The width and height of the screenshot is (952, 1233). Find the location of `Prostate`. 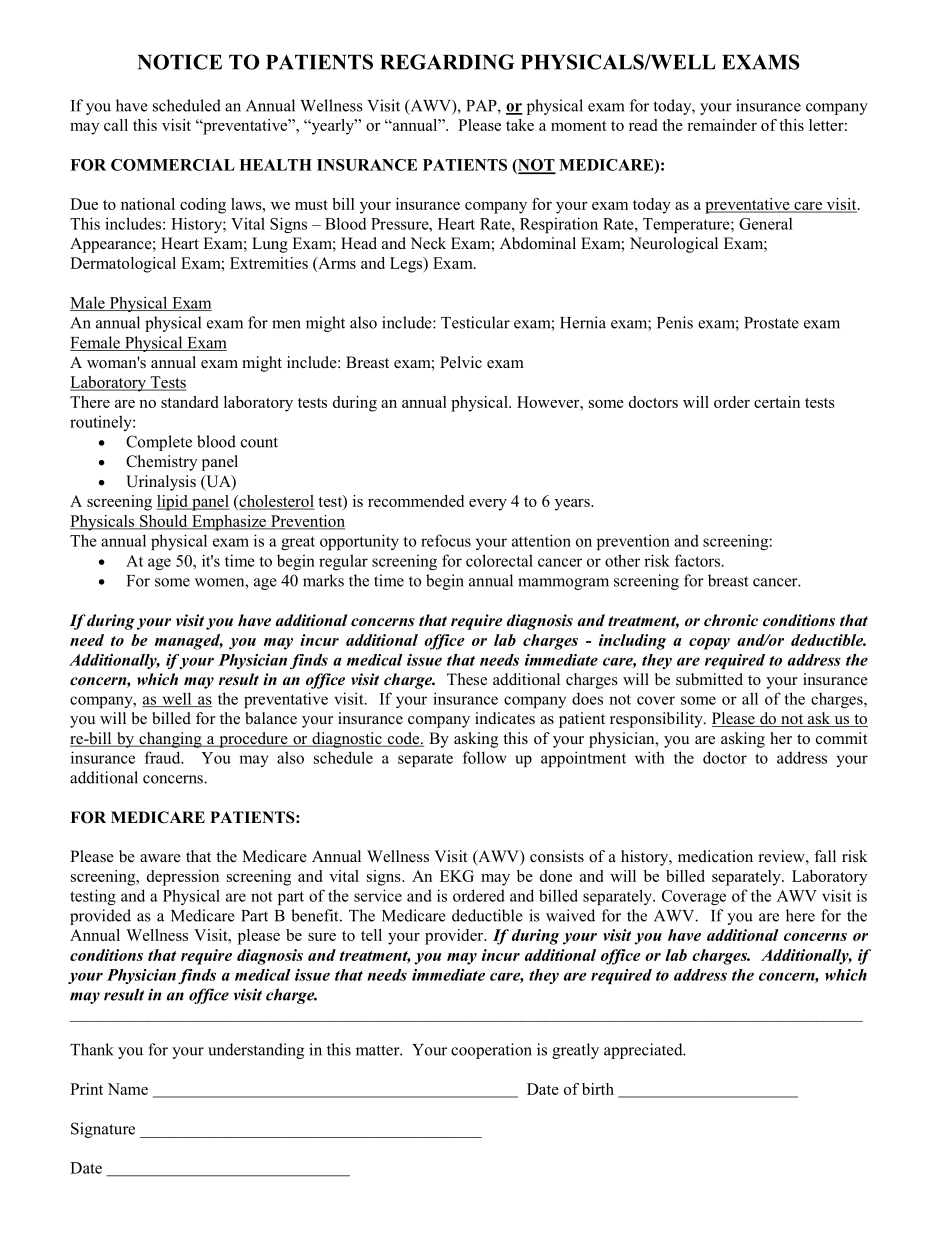

Prostate is located at coordinates (771, 323).
